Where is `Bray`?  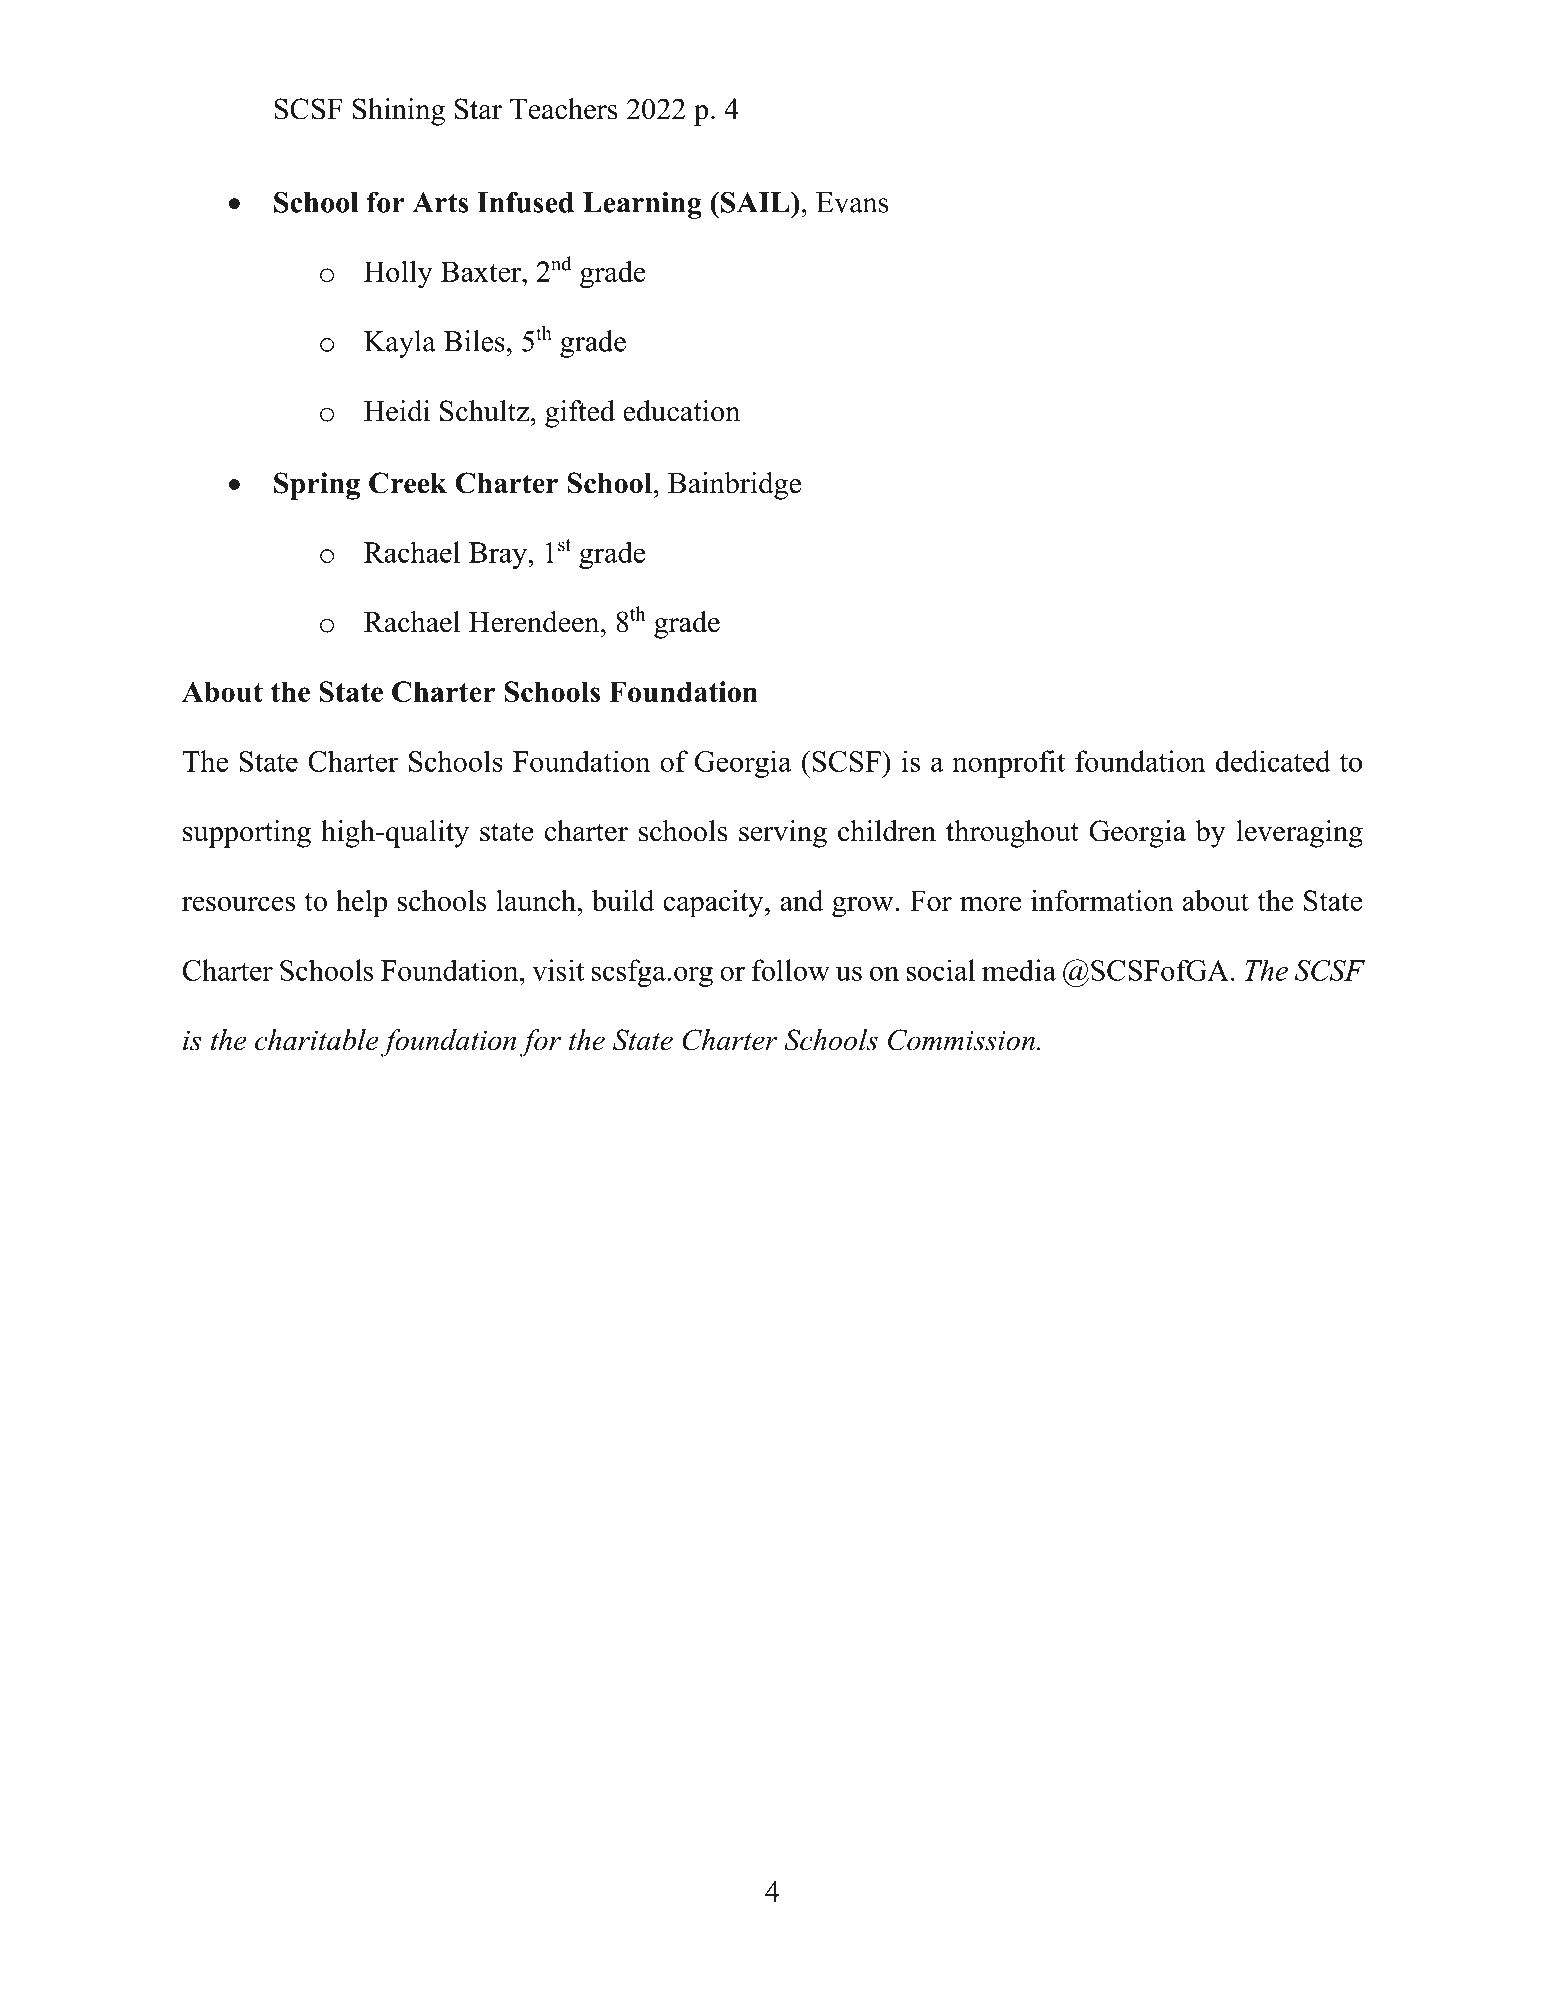
Bray is located at coordinates (499, 555).
